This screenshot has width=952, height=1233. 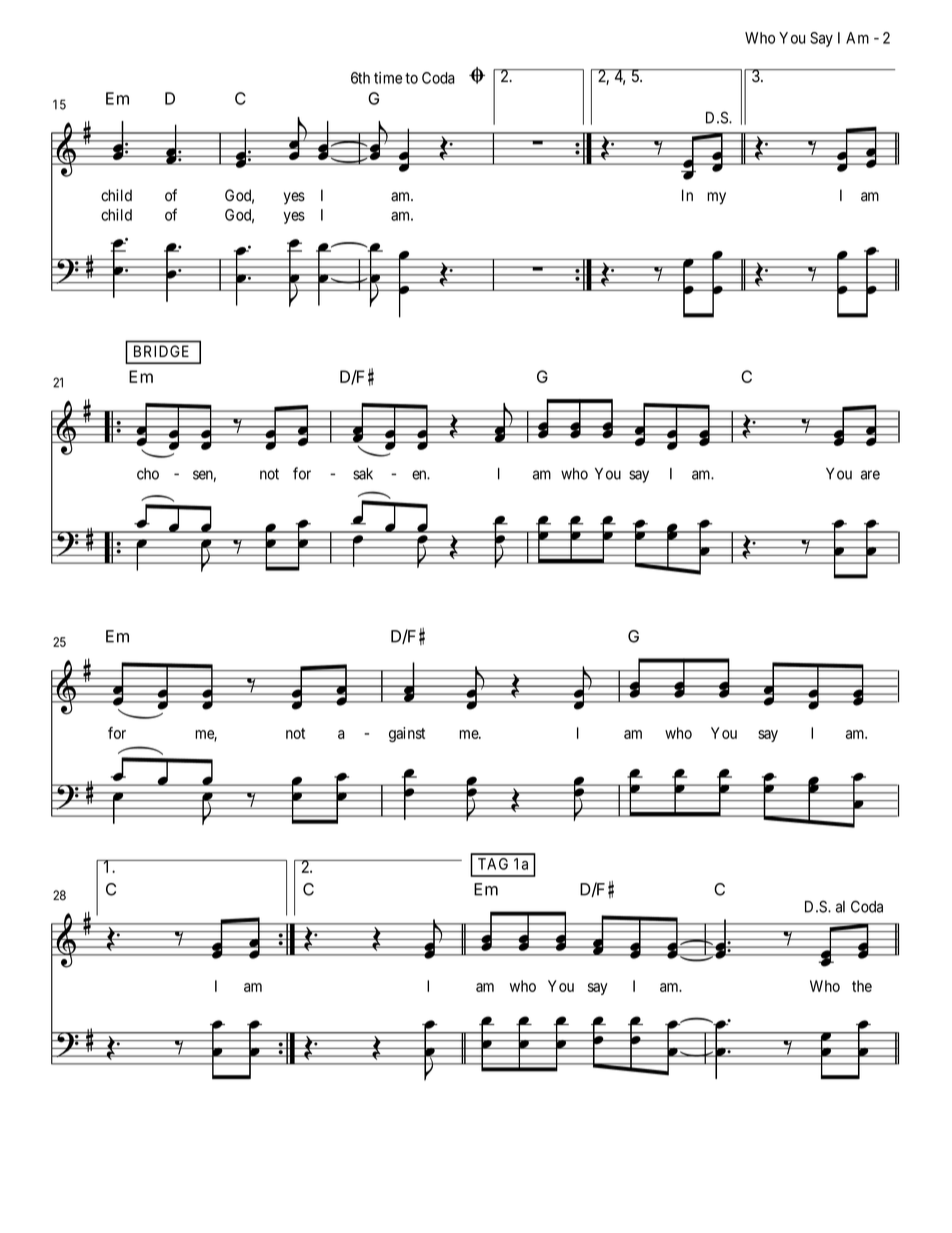 What do you see at coordinates (862, 986) in the screenshot?
I see `the` at bounding box center [862, 986].
